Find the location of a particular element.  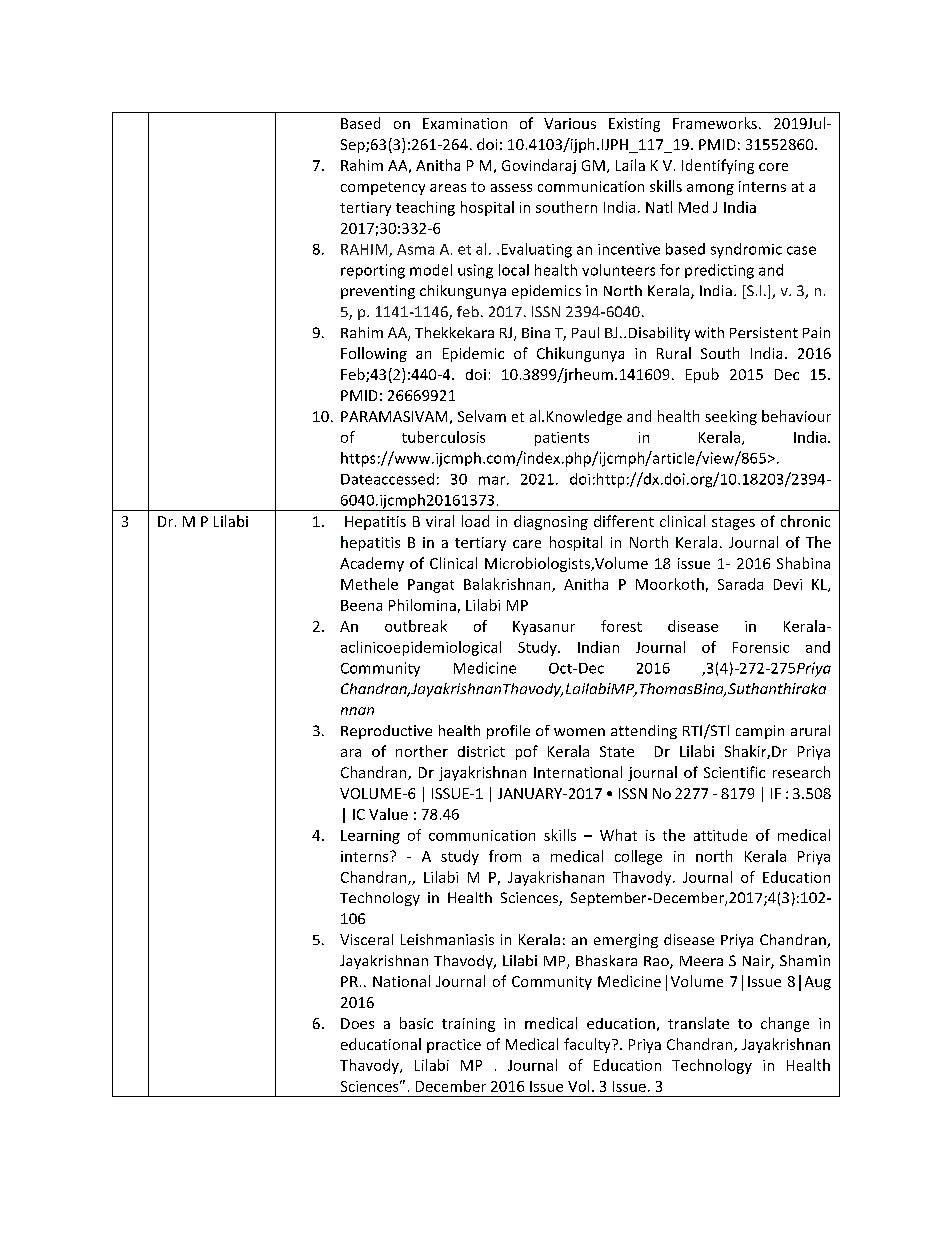

core is located at coordinates (773, 167).
